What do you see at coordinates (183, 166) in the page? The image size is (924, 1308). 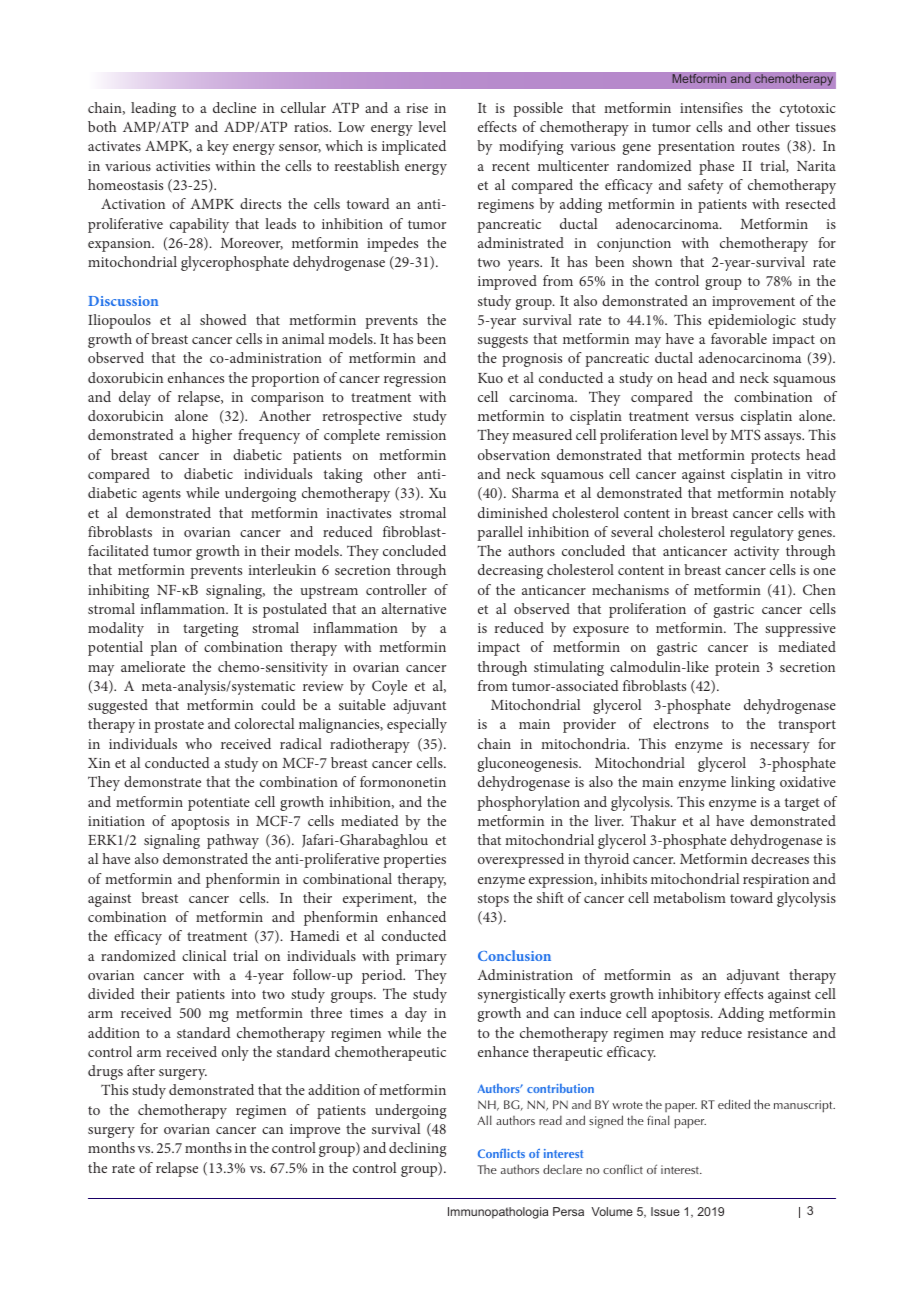 I see `activities` at bounding box center [183, 166].
